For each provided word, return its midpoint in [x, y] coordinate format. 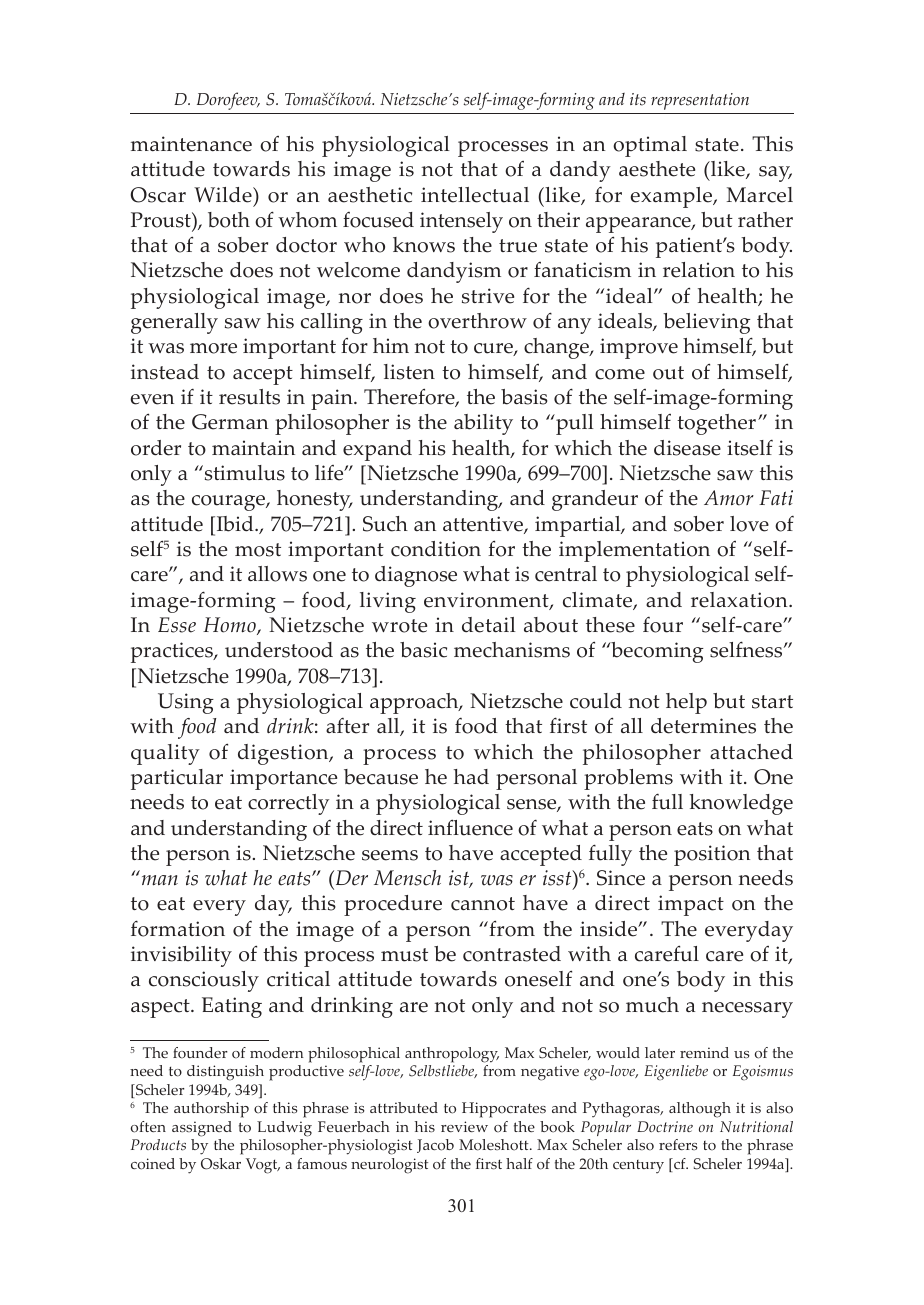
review [464, 1126]
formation [178, 928]
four [663, 625]
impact [691, 905]
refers [678, 1144]
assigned [202, 1129]
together [716, 424]
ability [483, 424]
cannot [483, 904]
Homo [230, 626]
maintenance [191, 144]
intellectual [475, 195]
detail [489, 625]
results [249, 397]
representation [700, 101]
